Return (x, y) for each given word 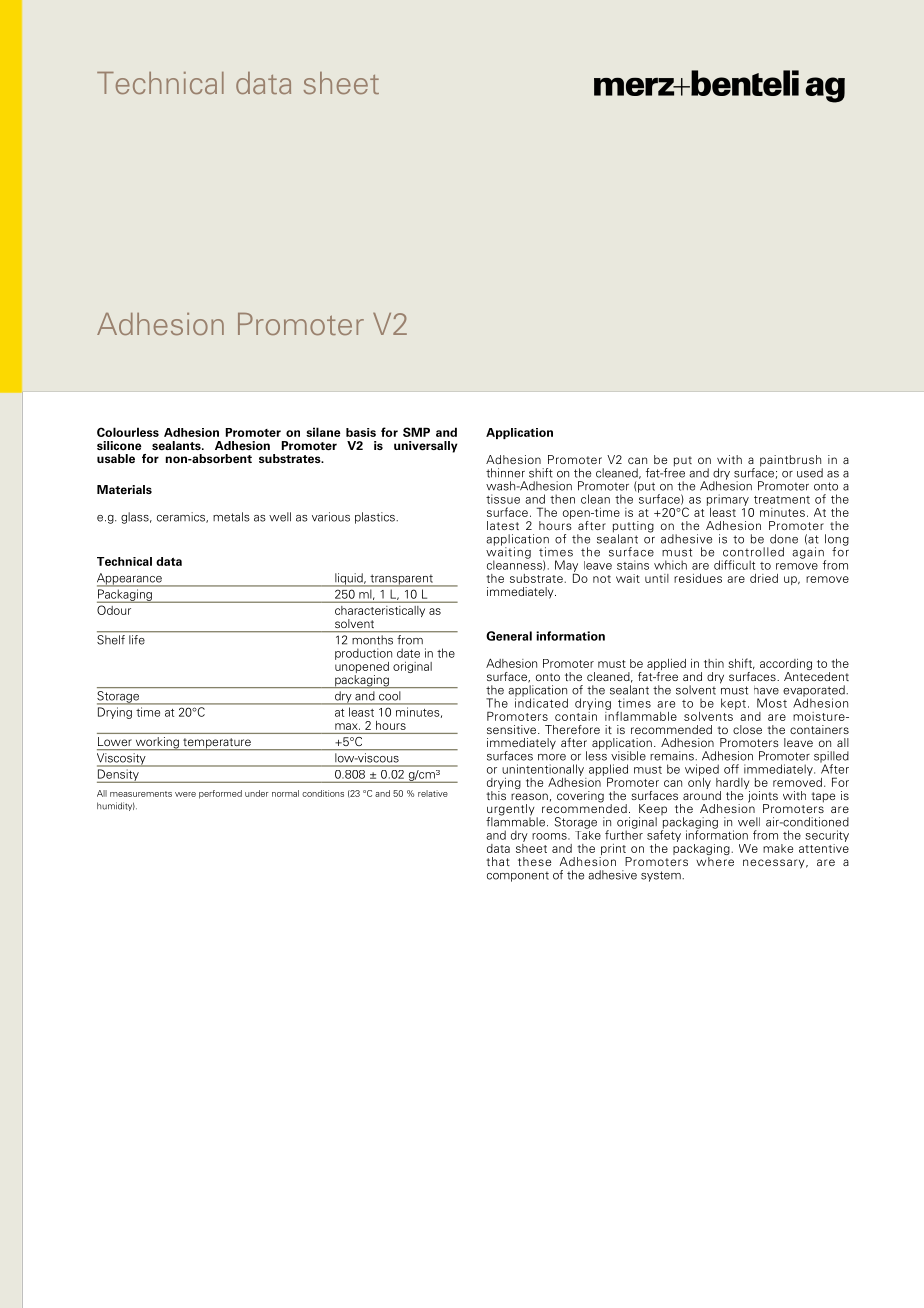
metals (231, 517)
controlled (753, 552)
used (810, 473)
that (498, 861)
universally (426, 447)
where (715, 860)
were (185, 794)
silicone (119, 446)
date (408, 653)
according (786, 666)
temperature (217, 744)
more (552, 757)
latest (503, 525)
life (137, 640)
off (731, 769)
